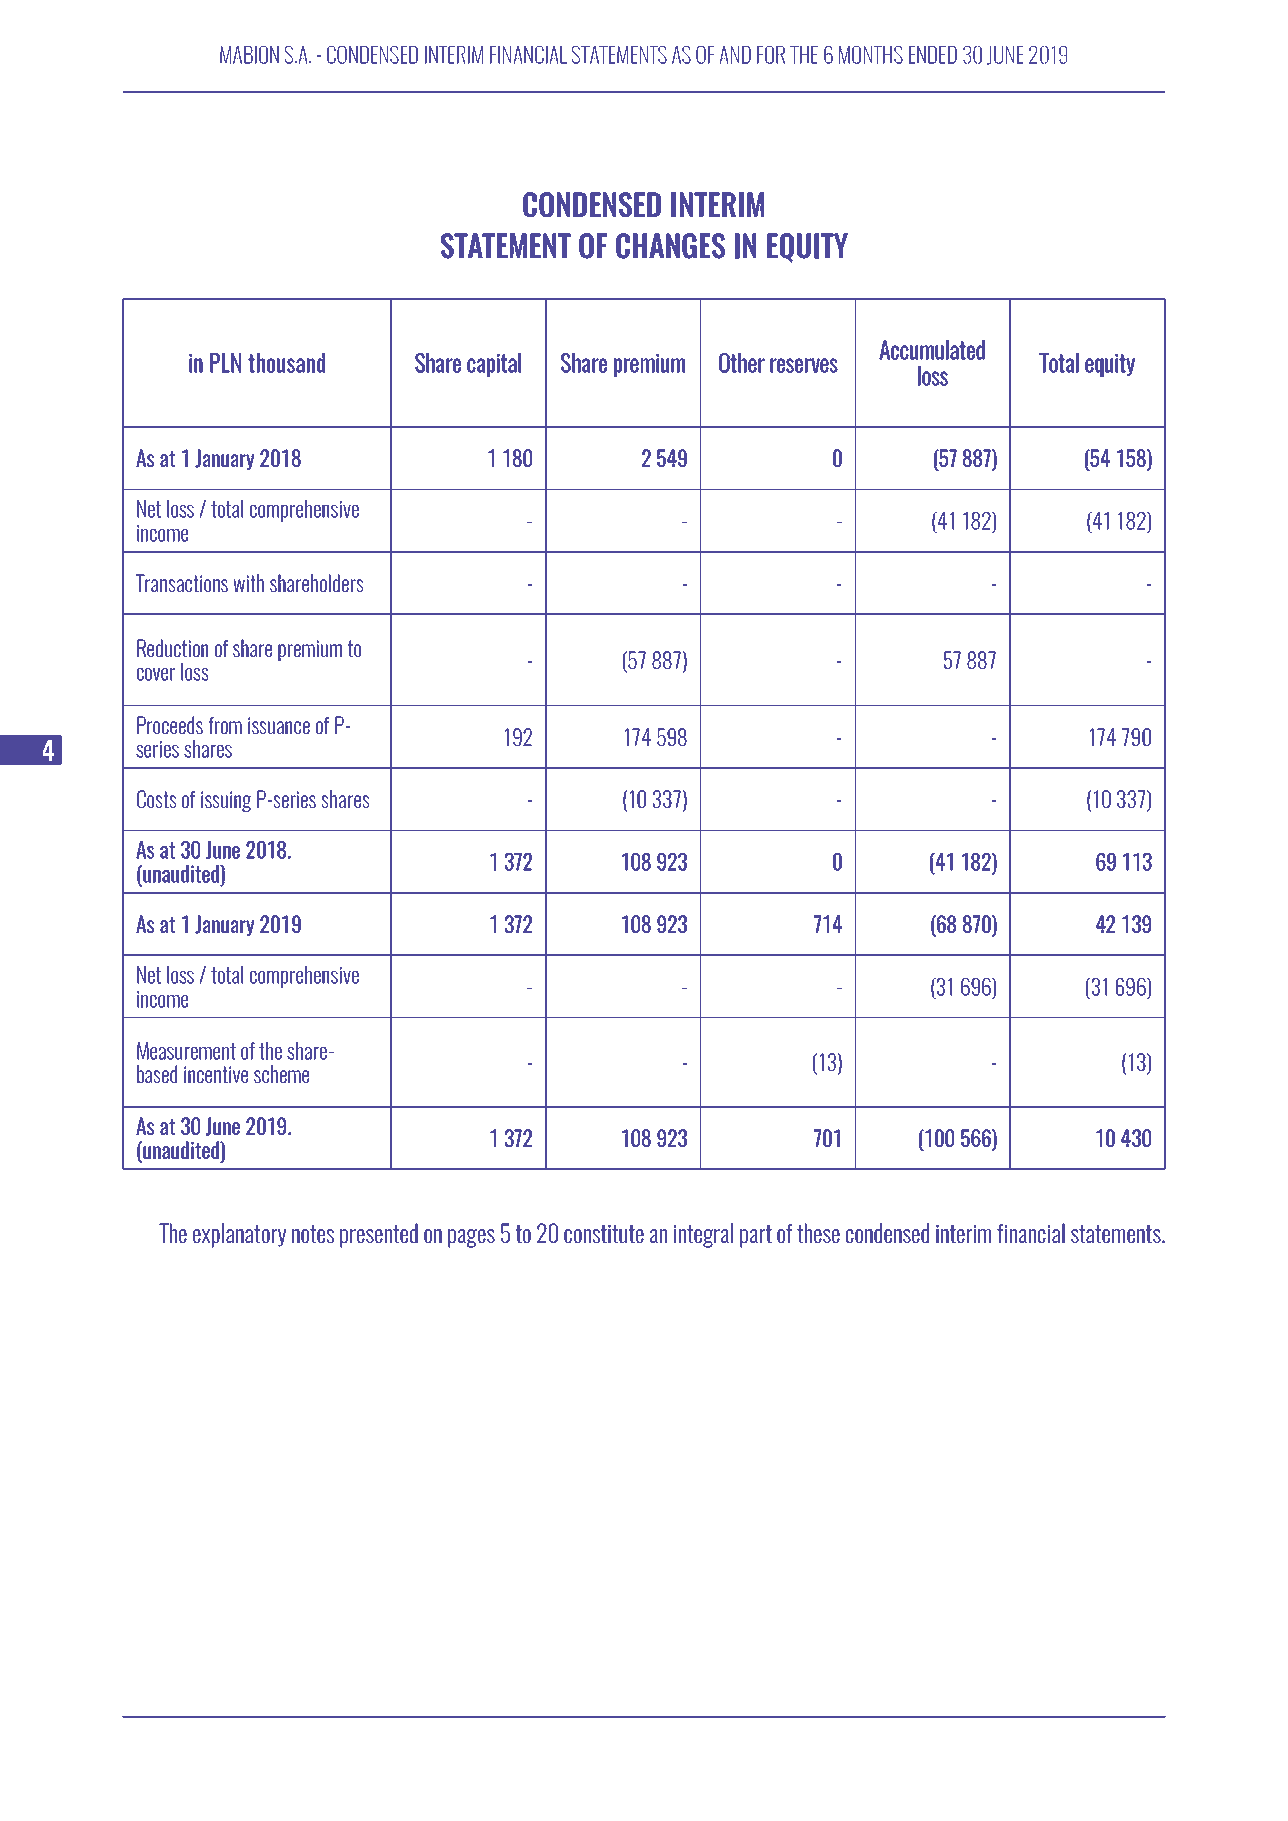 This page has width=1288, height=1821. I want to click on issuance, so click(279, 725).
